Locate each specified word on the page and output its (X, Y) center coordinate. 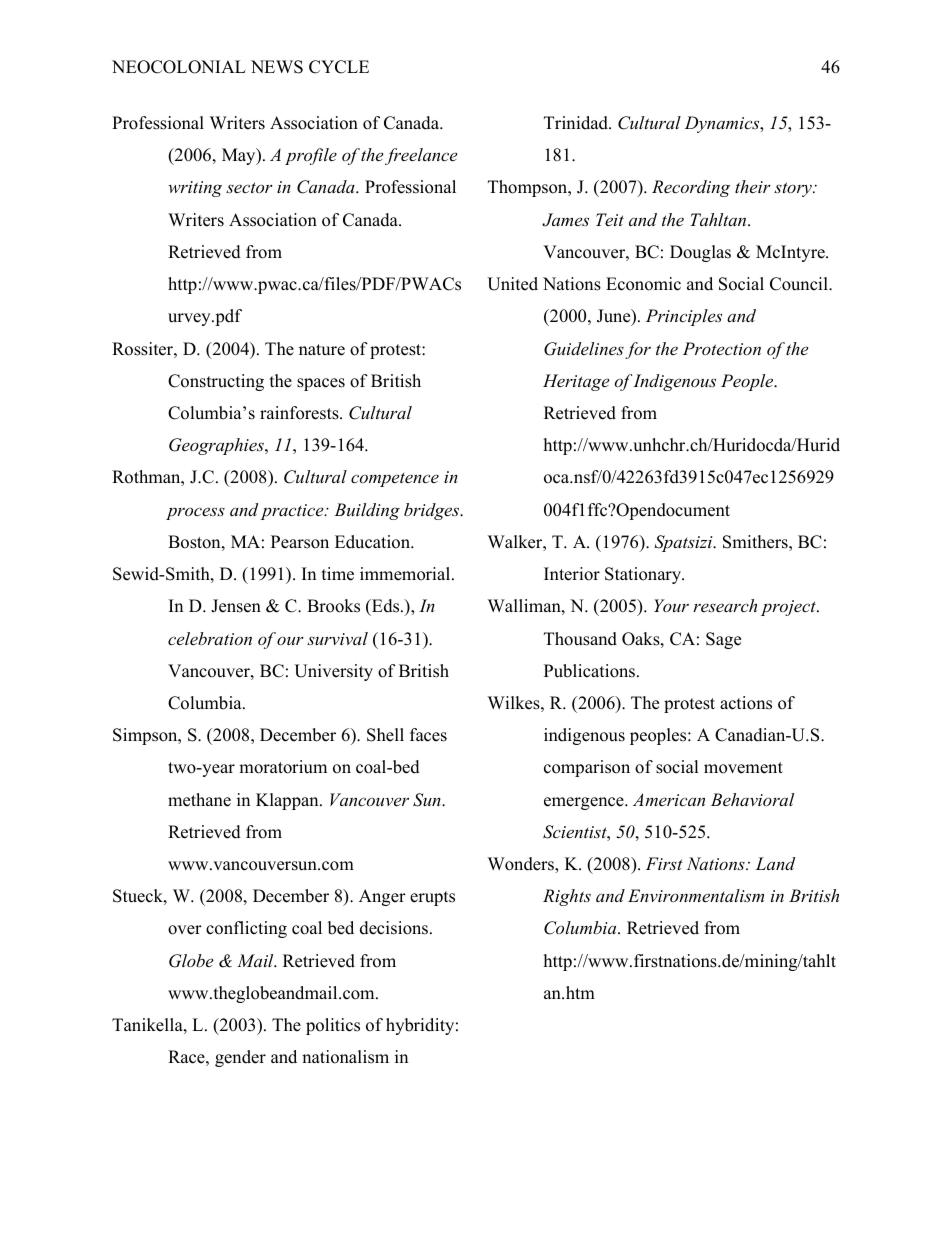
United (512, 284)
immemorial (406, 574)
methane (199, 800)
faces (428, 735)
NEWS (277, 67)
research (725, 605)
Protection (722, 348)
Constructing (216, 382)
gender (240, 1058)
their (753, 186)
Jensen (236, 606)
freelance (421, 156)
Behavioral (752, 799)
